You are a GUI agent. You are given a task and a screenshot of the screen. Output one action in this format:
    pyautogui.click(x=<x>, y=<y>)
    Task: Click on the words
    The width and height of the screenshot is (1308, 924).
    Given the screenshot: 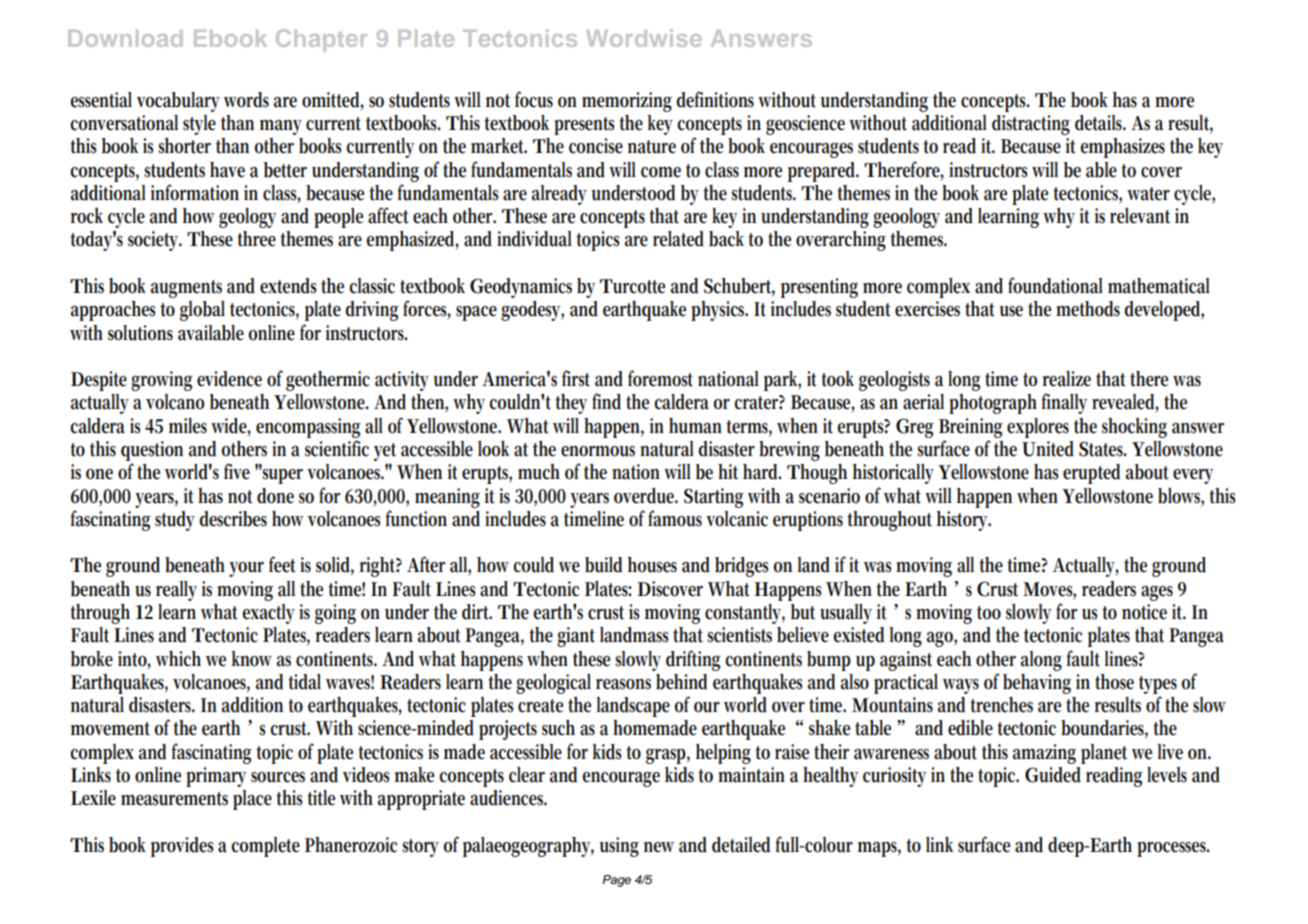 What is the action you would take?
    pyautogui.click(x=246, y=100)
